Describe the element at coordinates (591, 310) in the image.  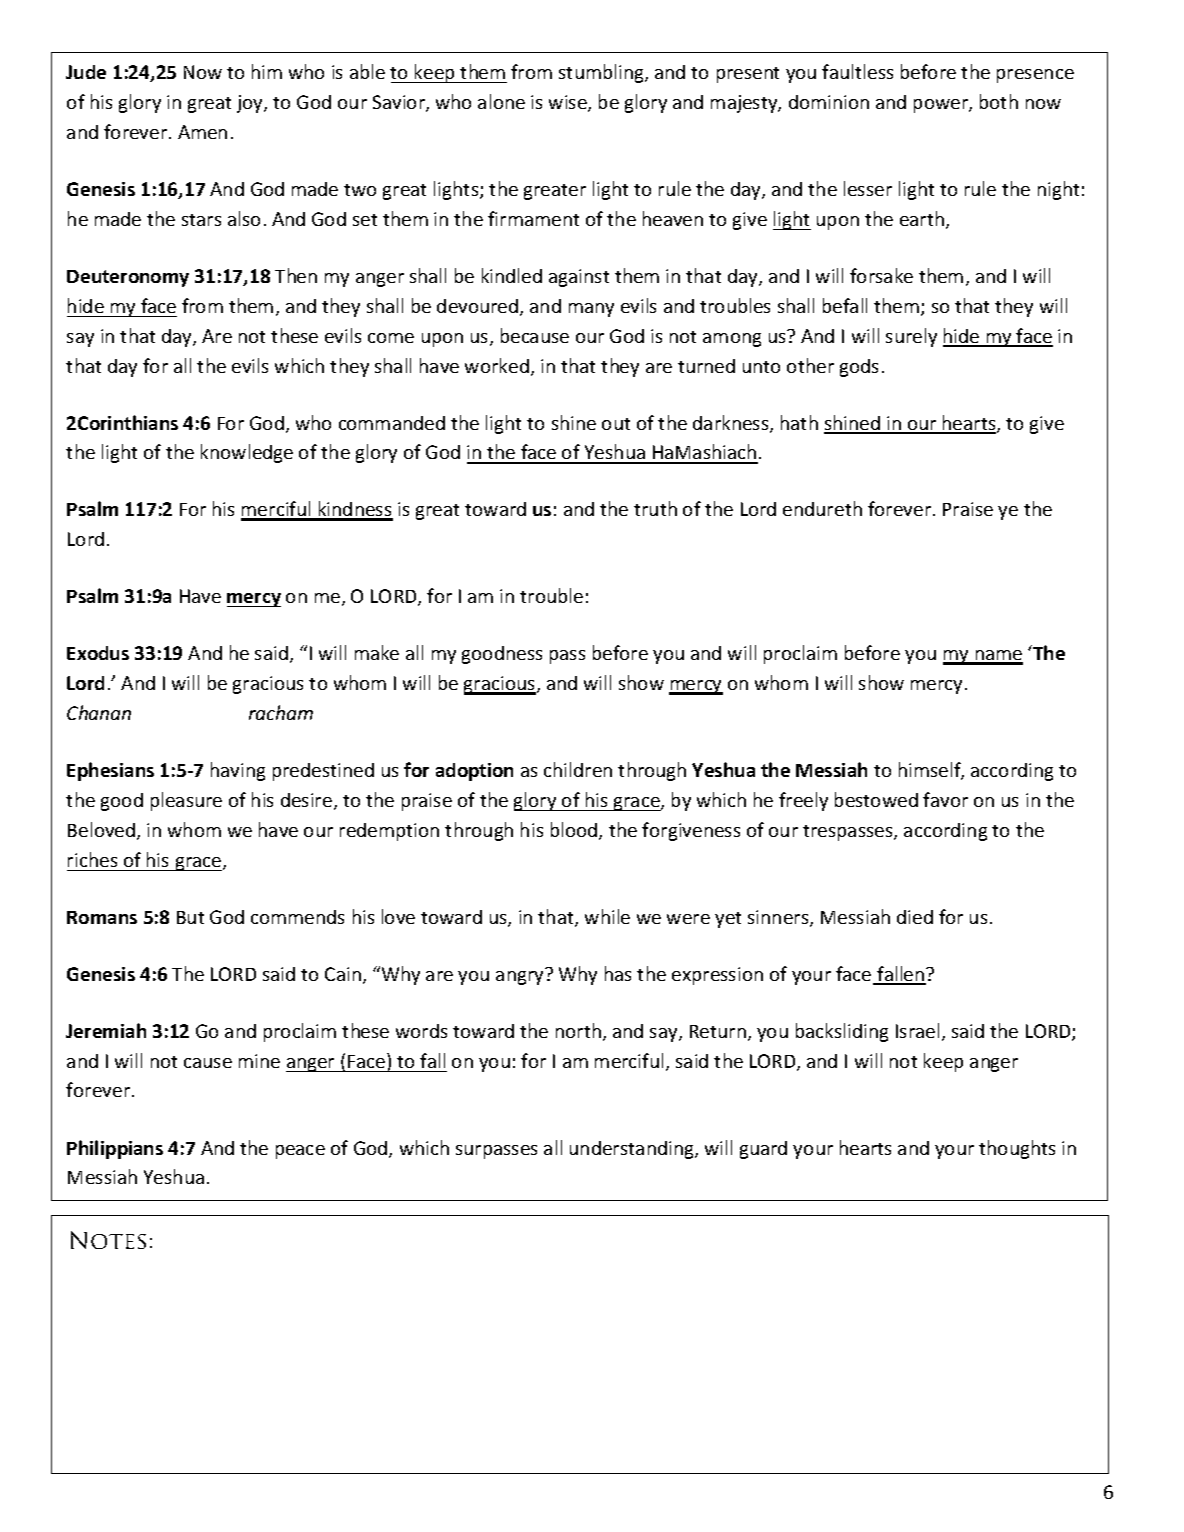
I see `many` at that location.
